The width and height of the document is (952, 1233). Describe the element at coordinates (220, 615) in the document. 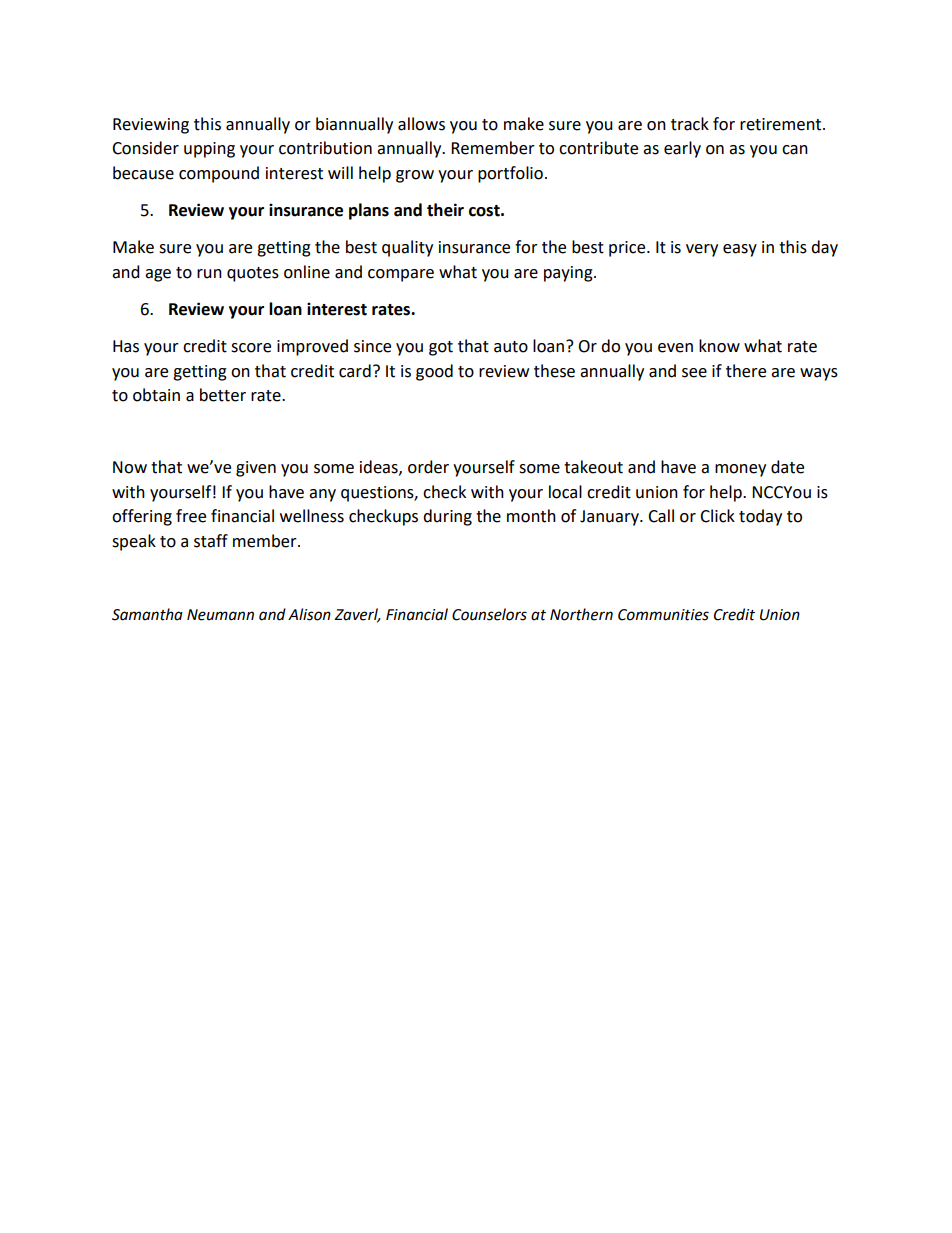

I see `Neumann` at that location.
